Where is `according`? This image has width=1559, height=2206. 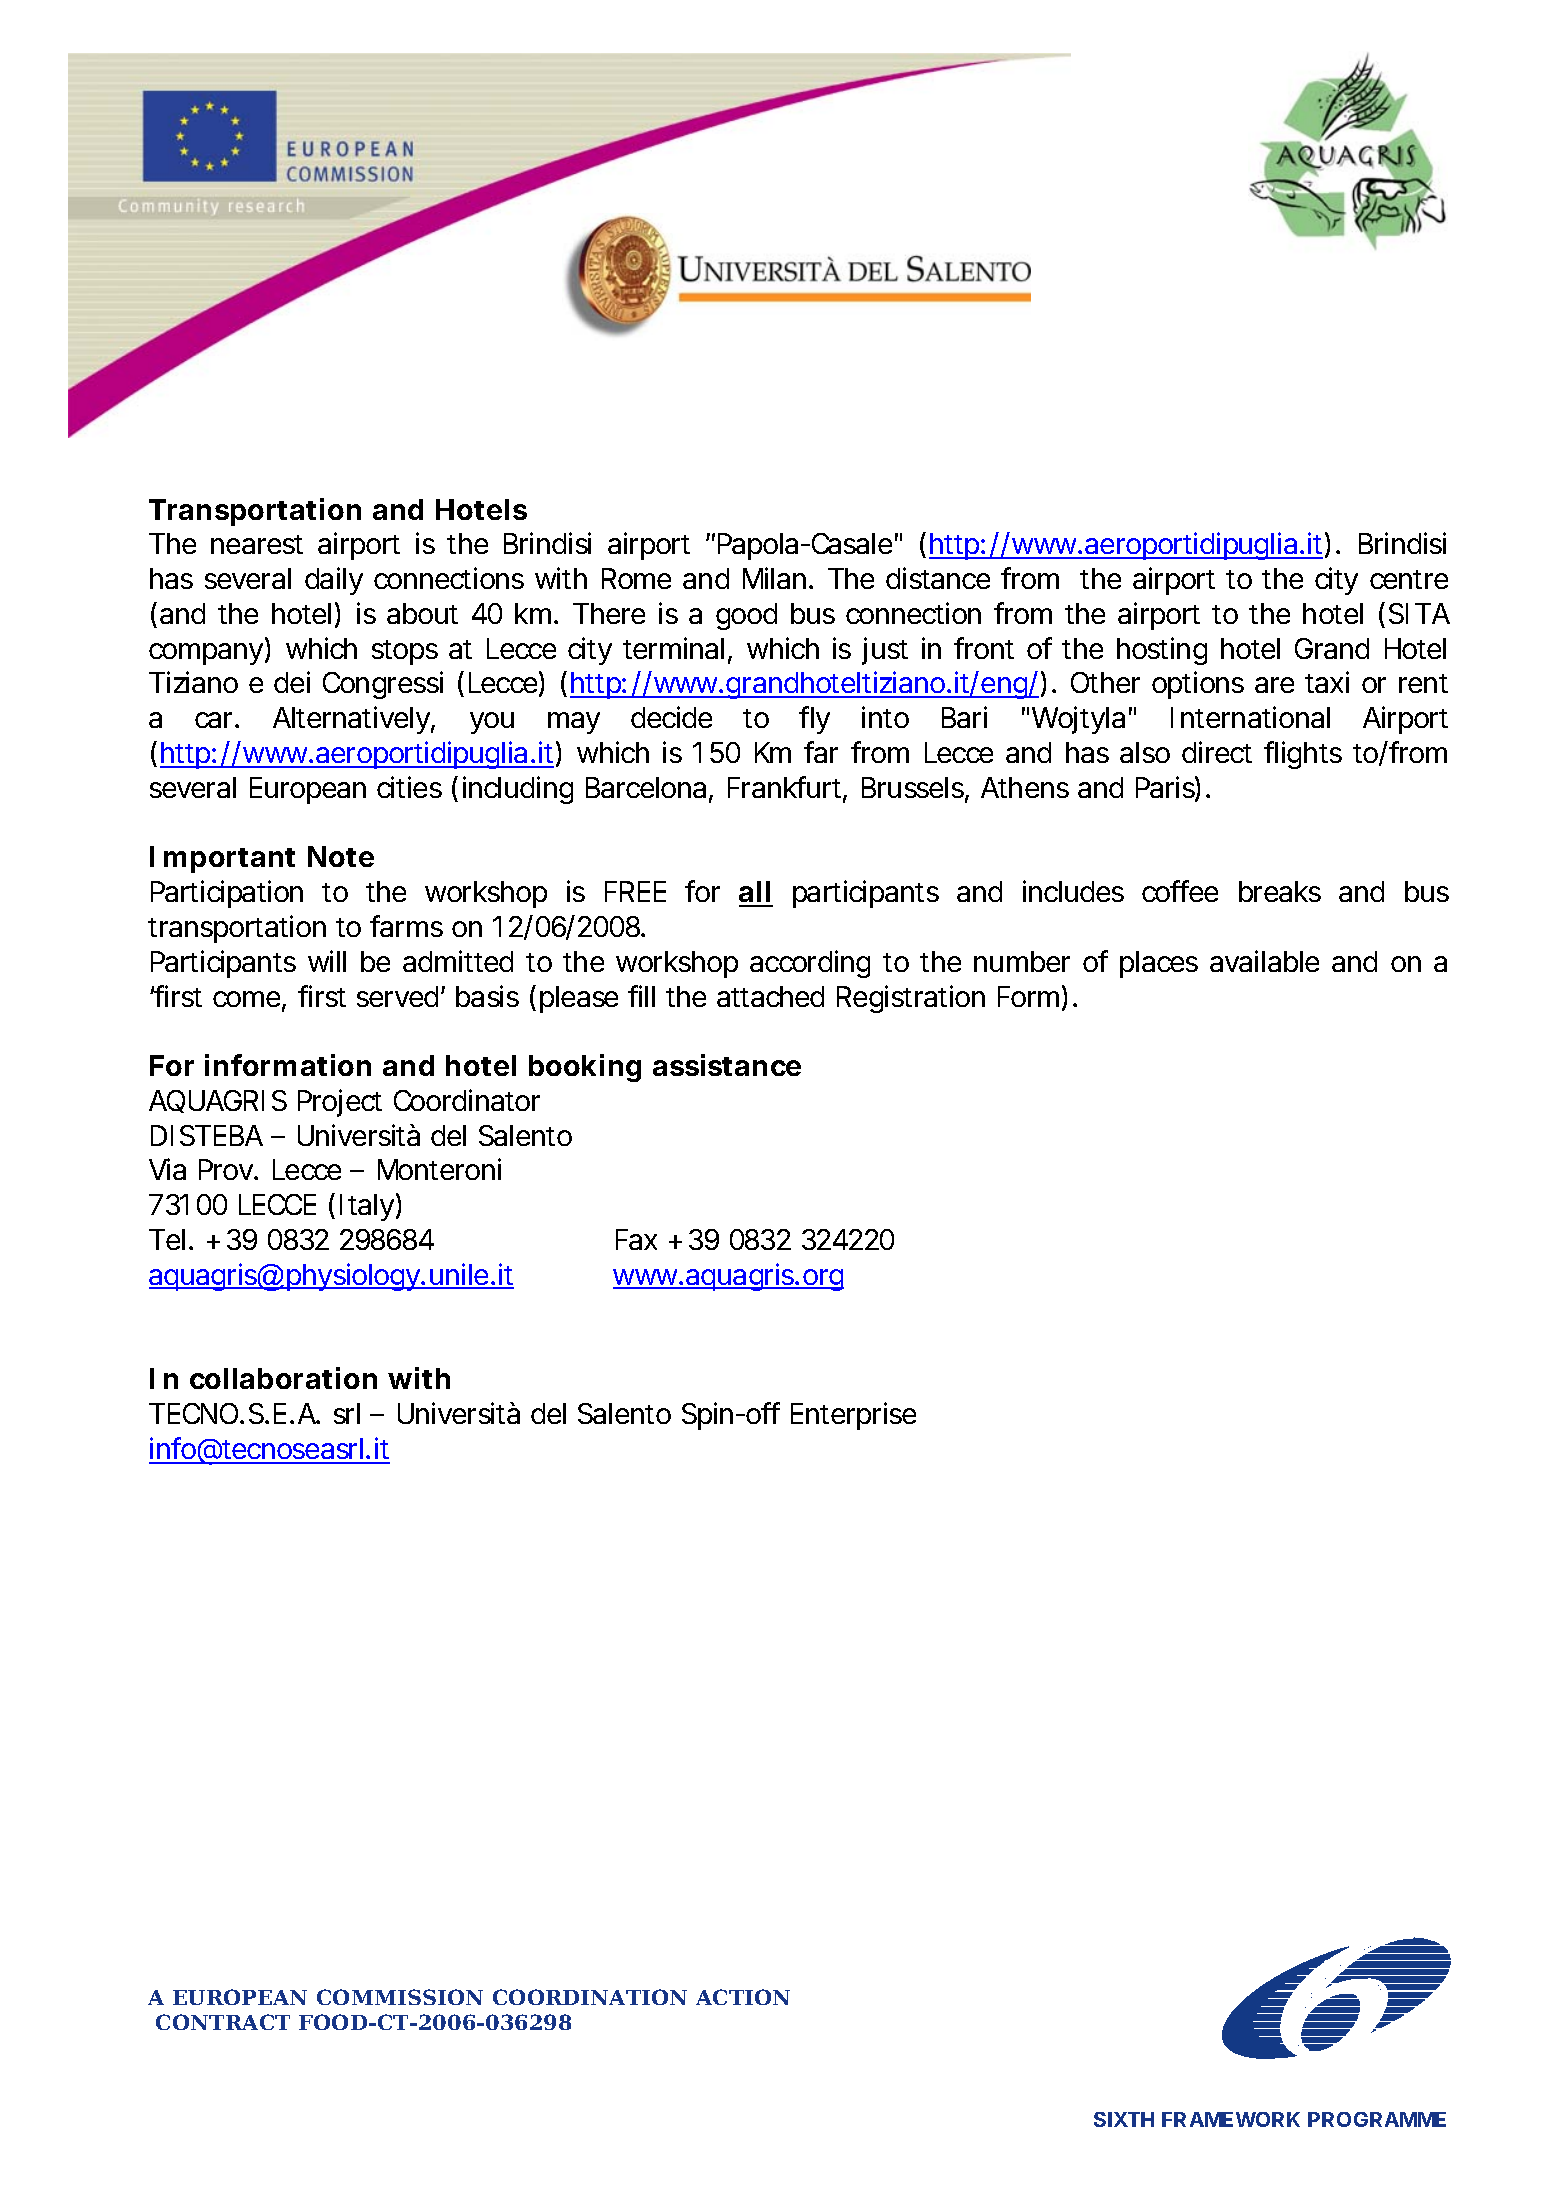
according is located at coordinates (810, 964).
